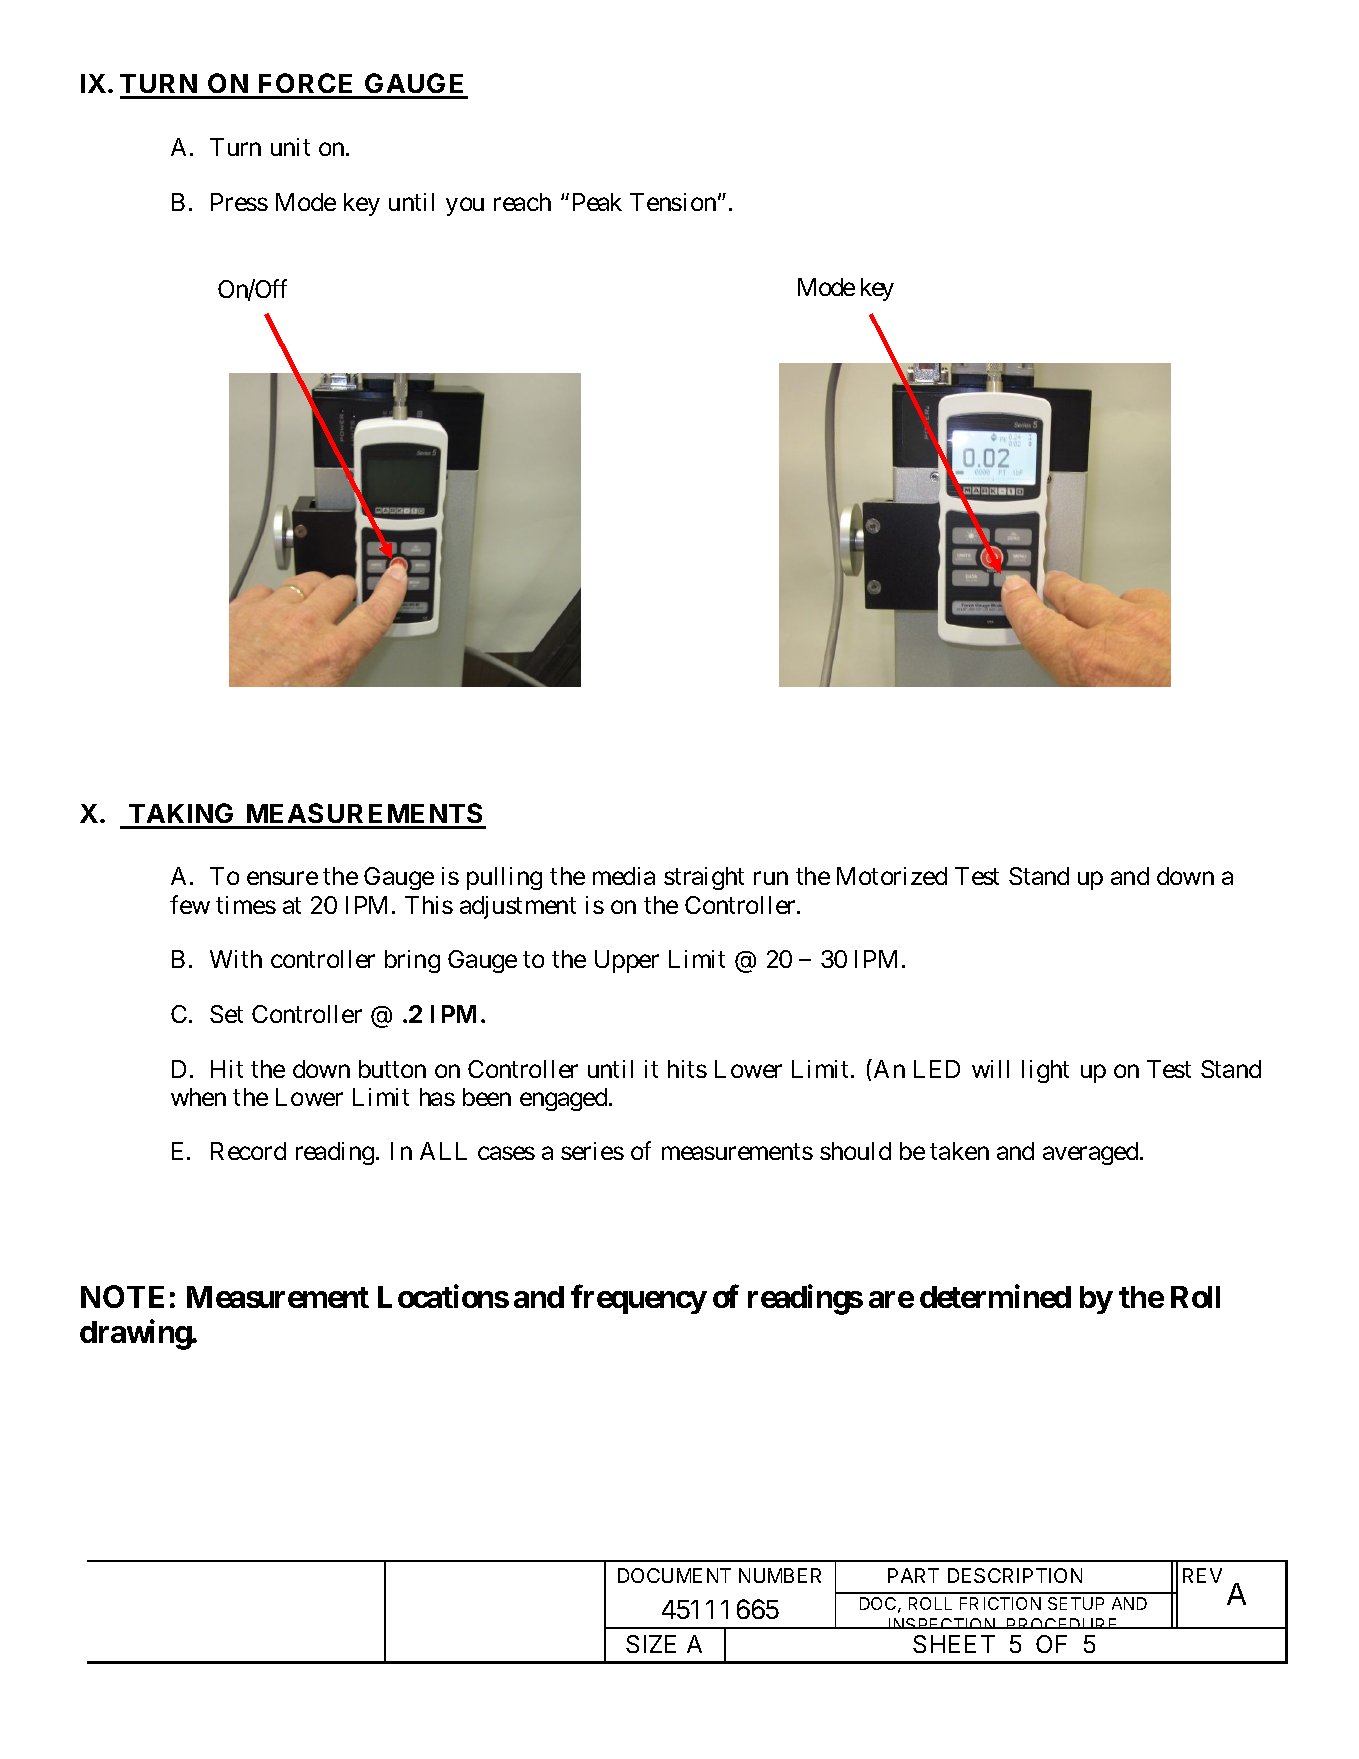  I want to click on media, so click(624, 876).
